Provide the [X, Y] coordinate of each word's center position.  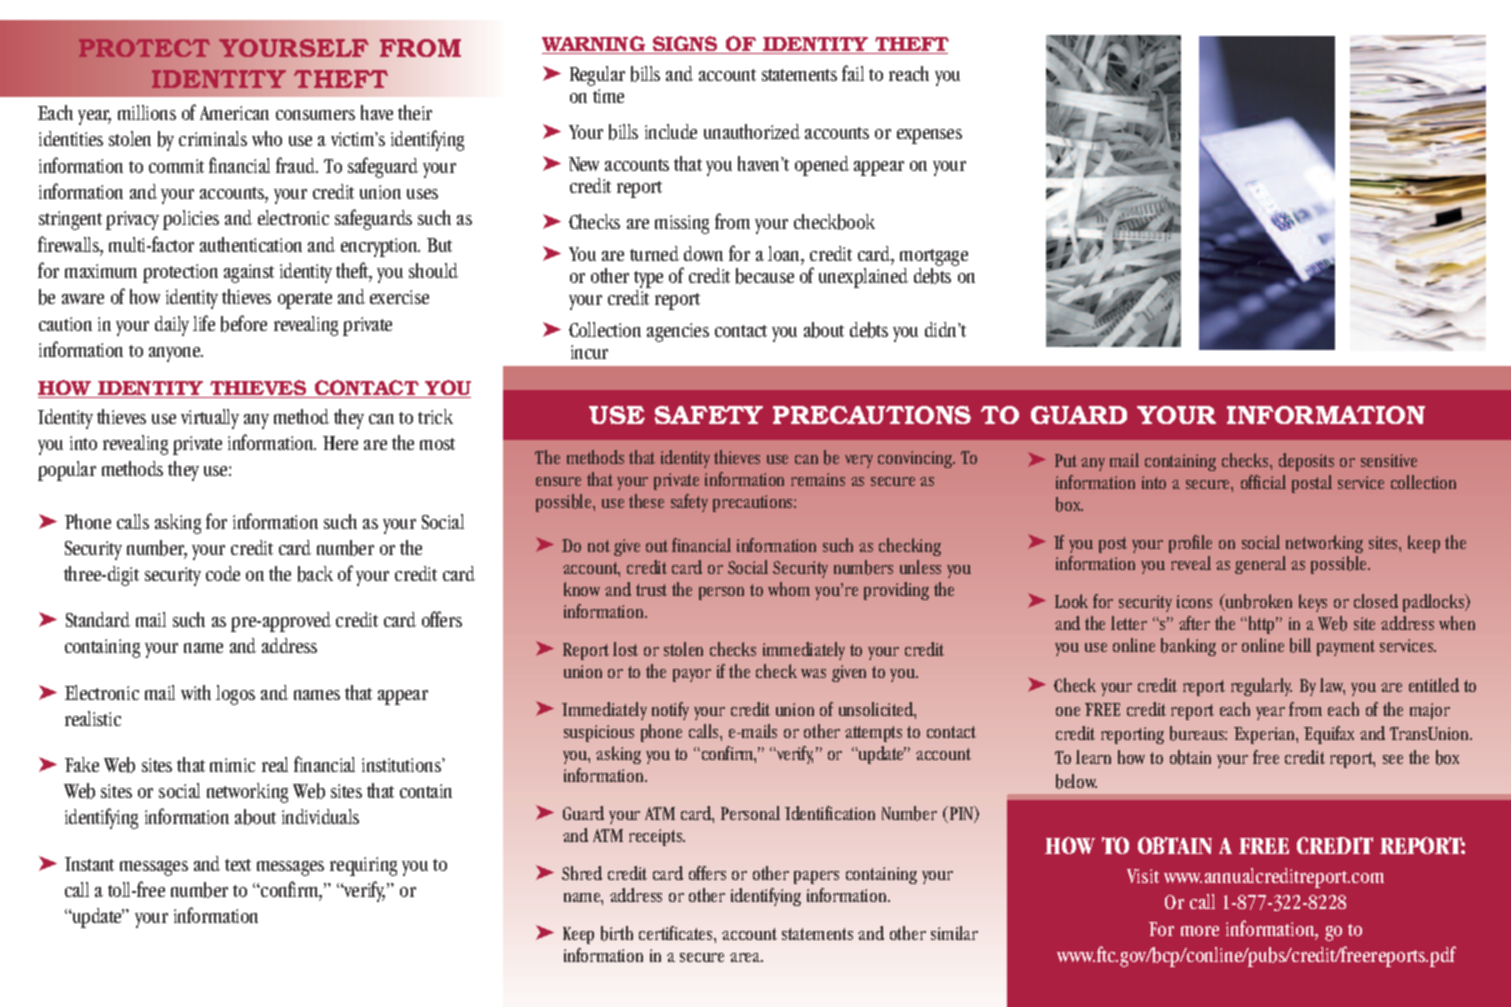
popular [67, 471]
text [238, 865]
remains [818, 479]
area [746, 957]
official [1263, 482]
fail [853, 73]
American [234, 113]
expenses [929, 136]
